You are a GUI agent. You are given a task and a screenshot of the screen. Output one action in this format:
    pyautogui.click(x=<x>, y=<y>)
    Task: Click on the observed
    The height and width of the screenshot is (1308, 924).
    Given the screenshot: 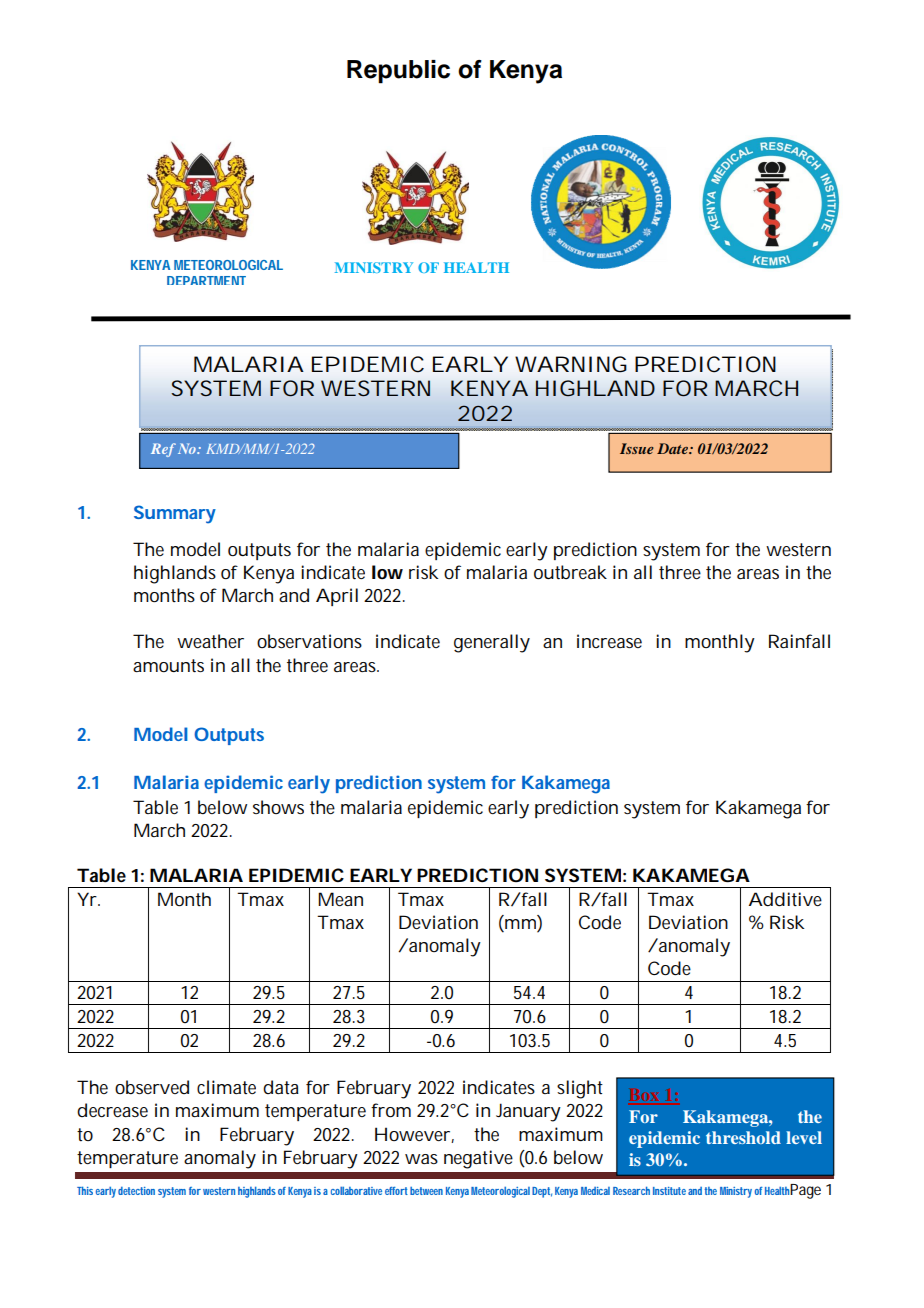 What is the action you would take?
    pyautogui.click(x=152, y=1087)
